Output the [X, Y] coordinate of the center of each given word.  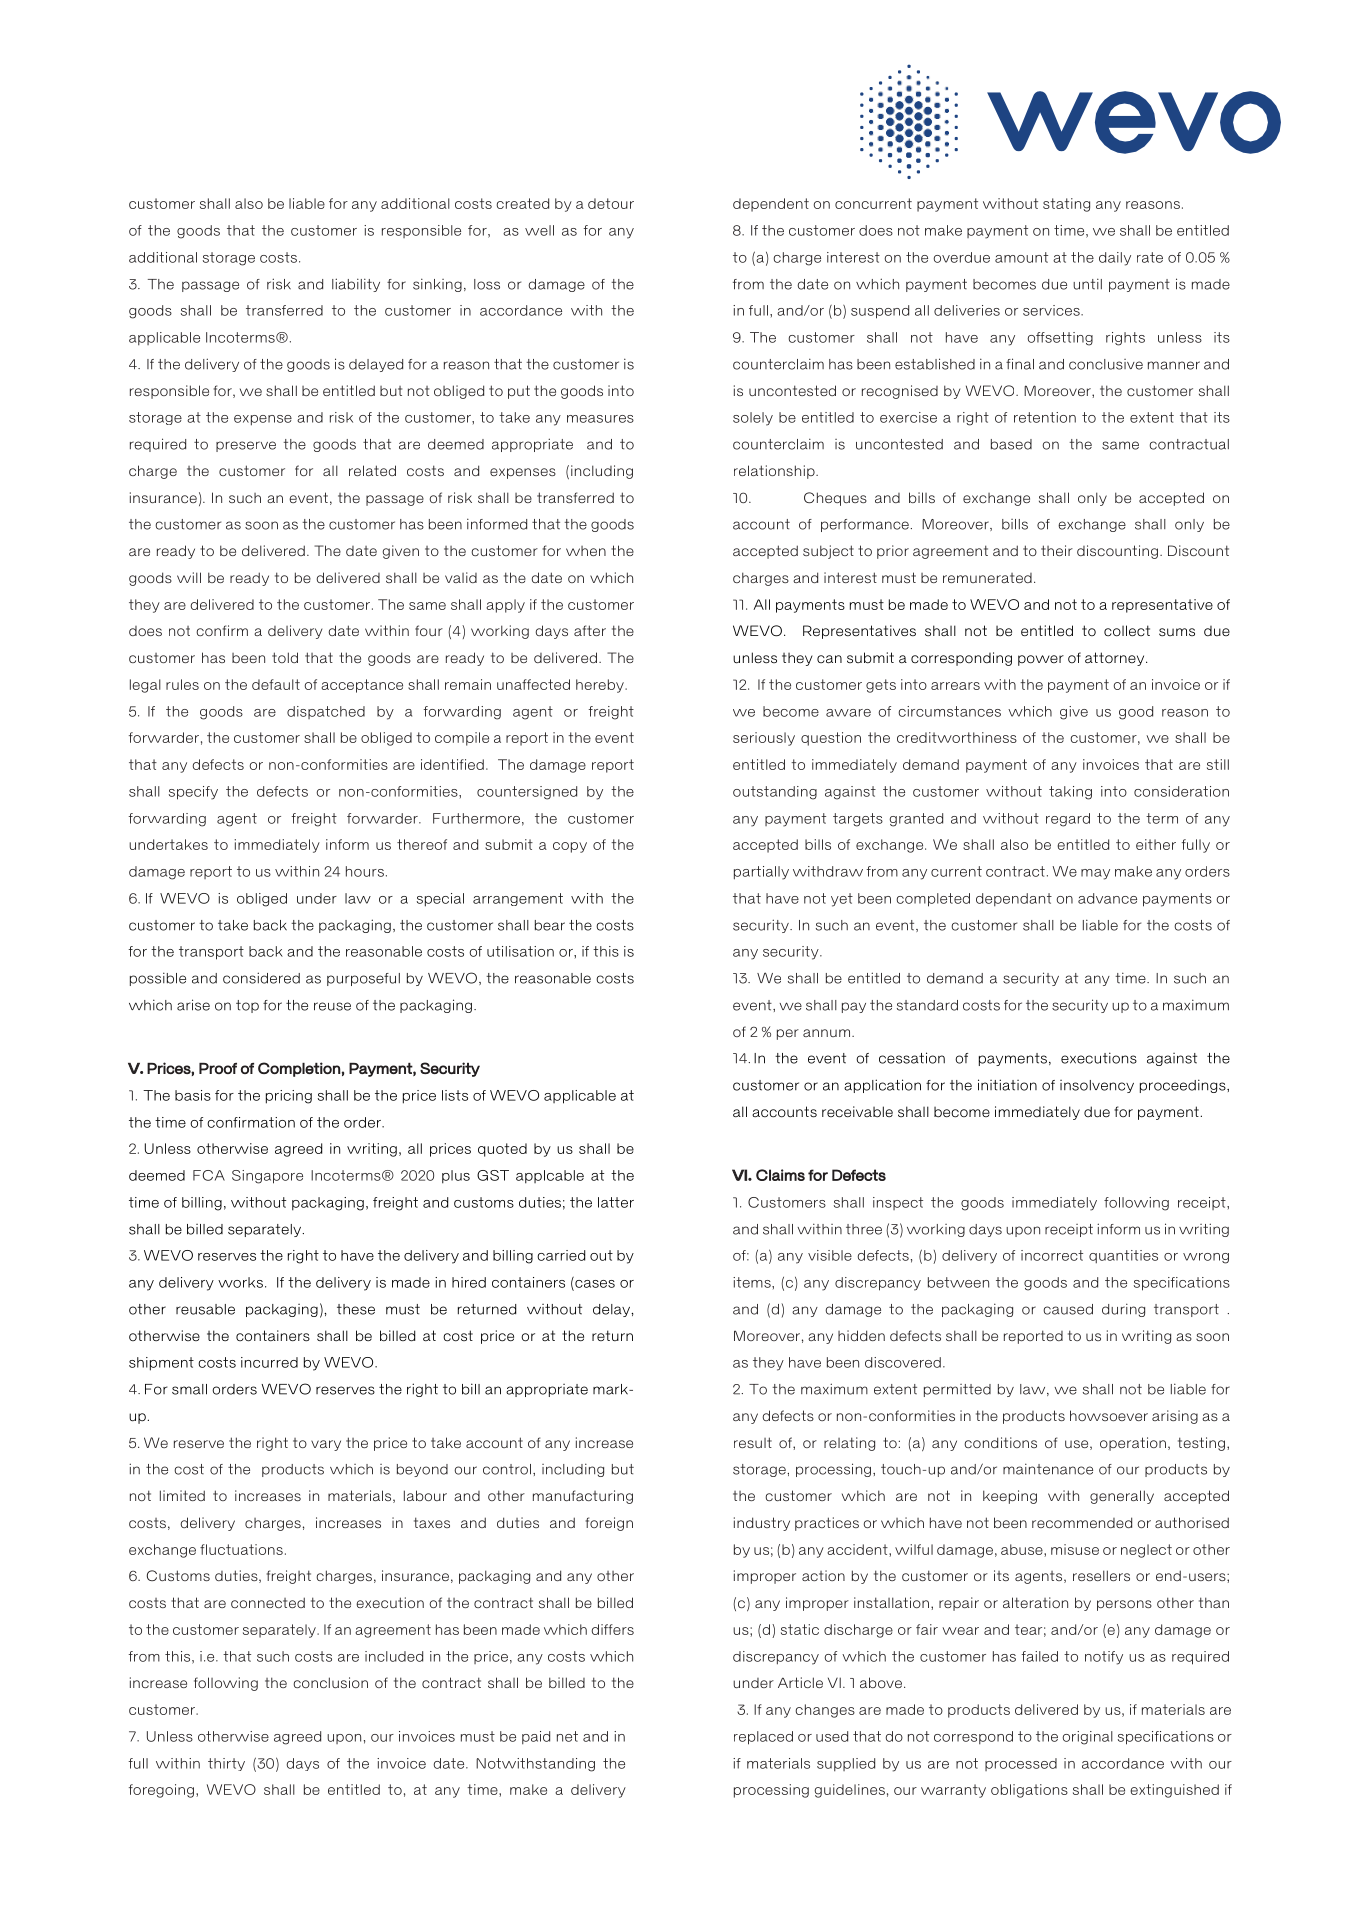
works [240, 1282]
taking [1070, 793]
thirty [226, 1764]
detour [611, 203]
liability [356, 285]
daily [1115, 259]
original [1087, 1738]
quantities [1123, 1256]
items [753, 1282]
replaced [763, 1738]
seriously [764, 739]
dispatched [326, 712]
